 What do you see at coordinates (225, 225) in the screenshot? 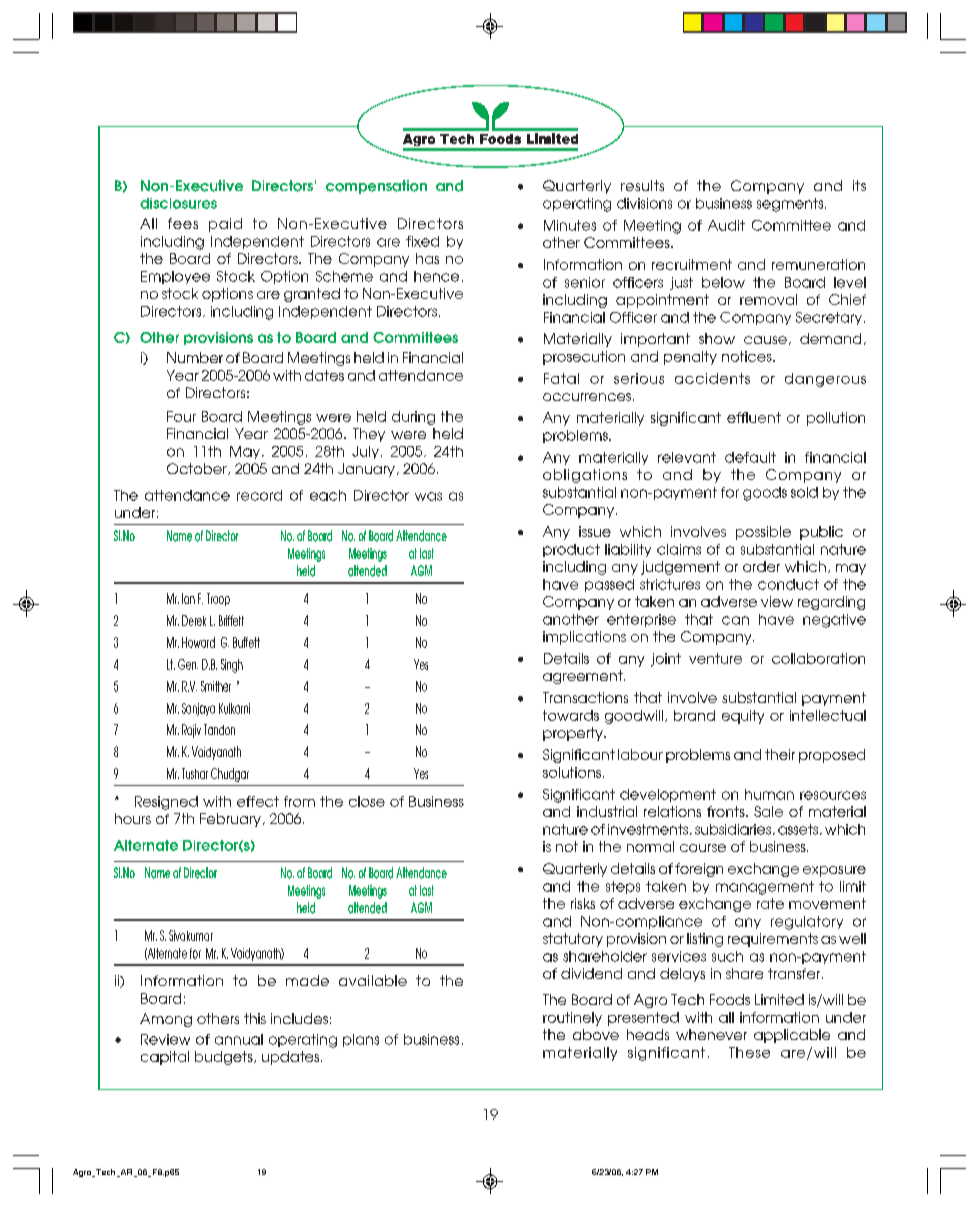
I see `paid` at bounding box center [225, 225].
